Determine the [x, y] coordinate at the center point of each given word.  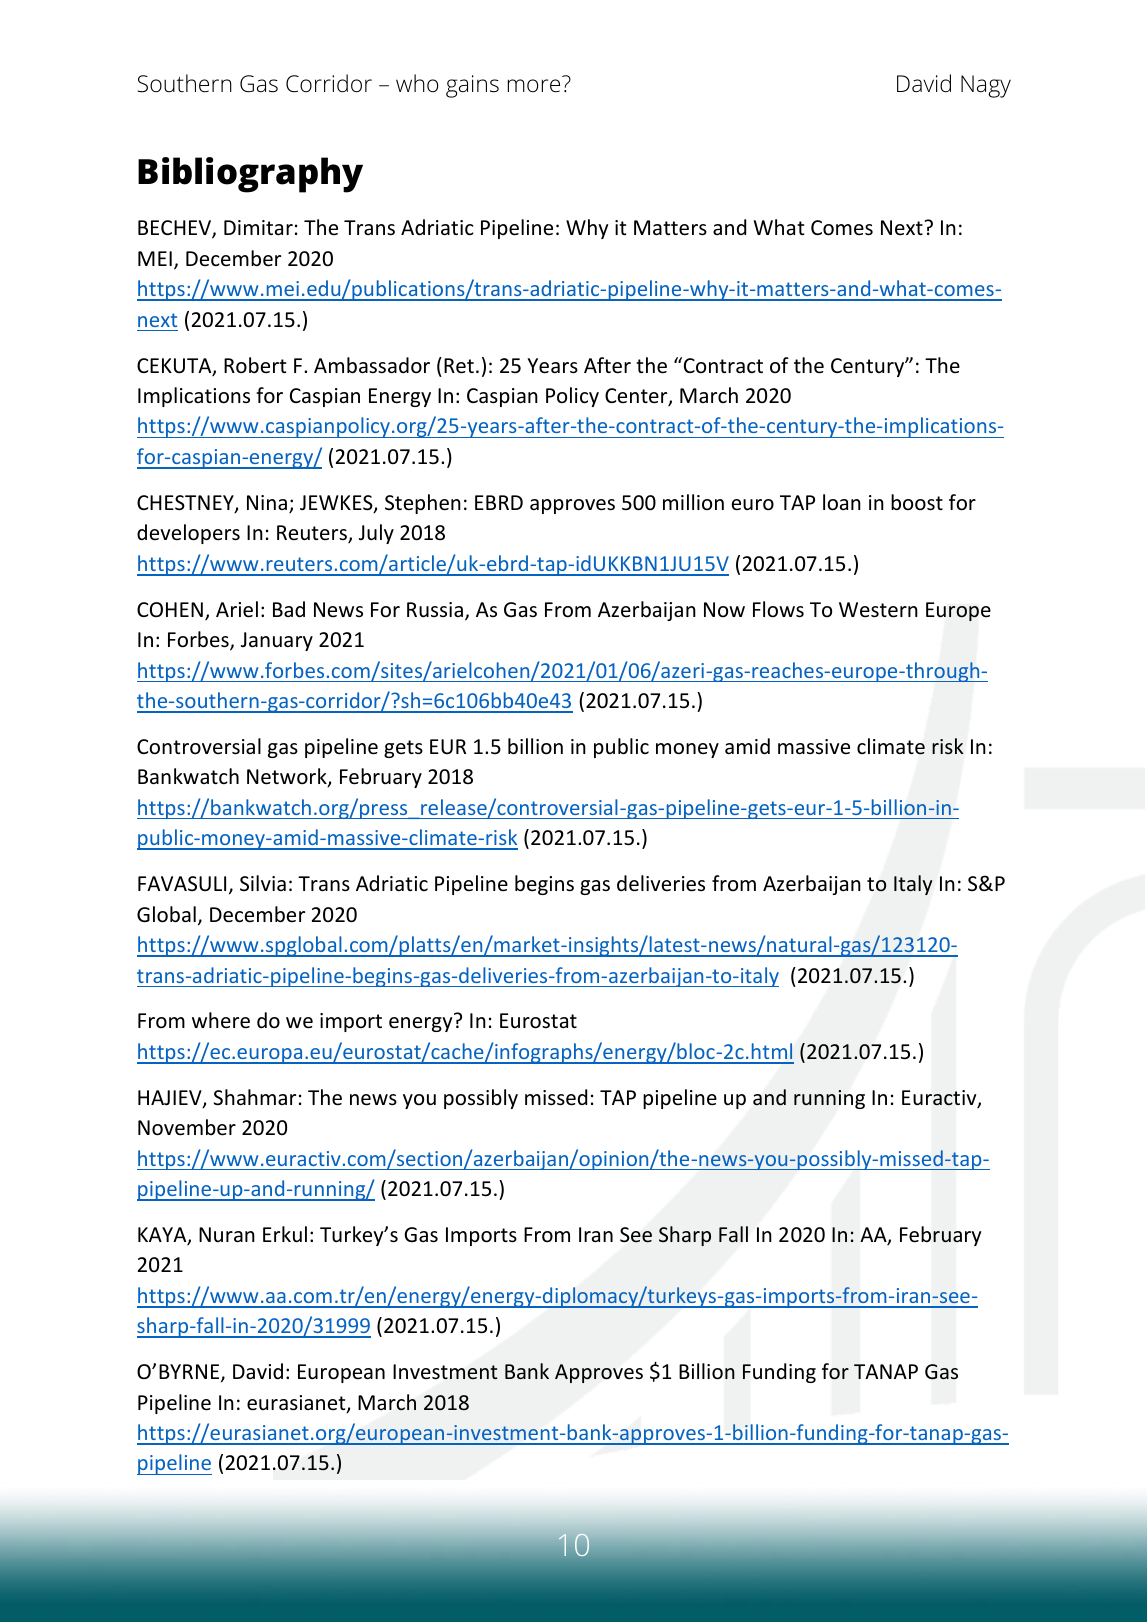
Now [724, 609]
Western [878, 610]
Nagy [986, 86]
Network [288, 777]
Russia [435, 609]
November [187, 1127]
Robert [255, 365]
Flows [778, 609]
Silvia [263, 883]
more [534, 86]
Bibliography [250, 175]
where [221, 1020]
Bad [289, 609]
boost [917, 502]
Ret [459, 366]
